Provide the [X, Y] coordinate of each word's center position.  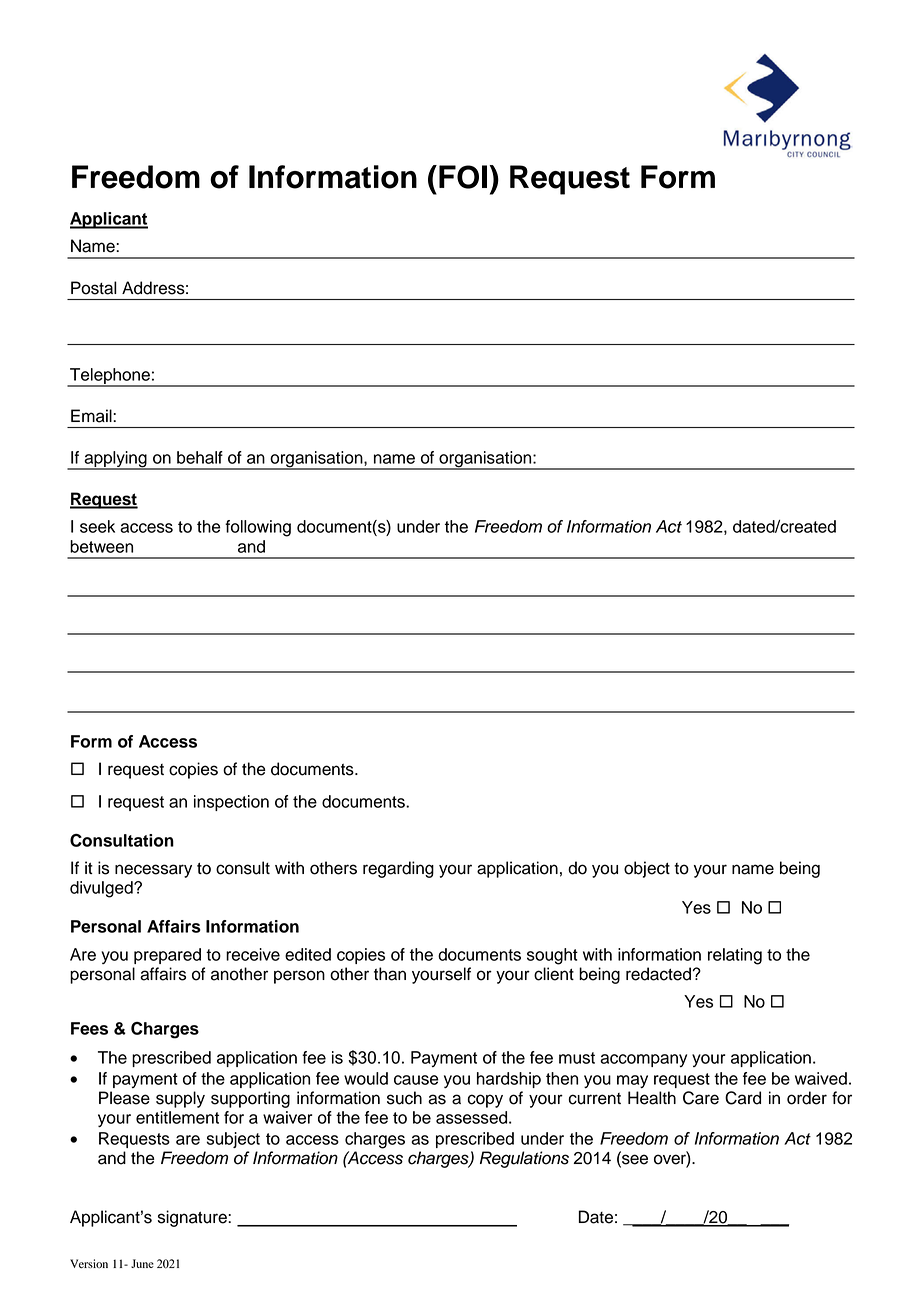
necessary [153, 871]
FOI [463, 177]
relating [735, 956]
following [258, 528]
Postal [94, 288]
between [101, 546]
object [647, 869]
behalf [200, 457]
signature [193, 1218]
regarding [398, 869]
